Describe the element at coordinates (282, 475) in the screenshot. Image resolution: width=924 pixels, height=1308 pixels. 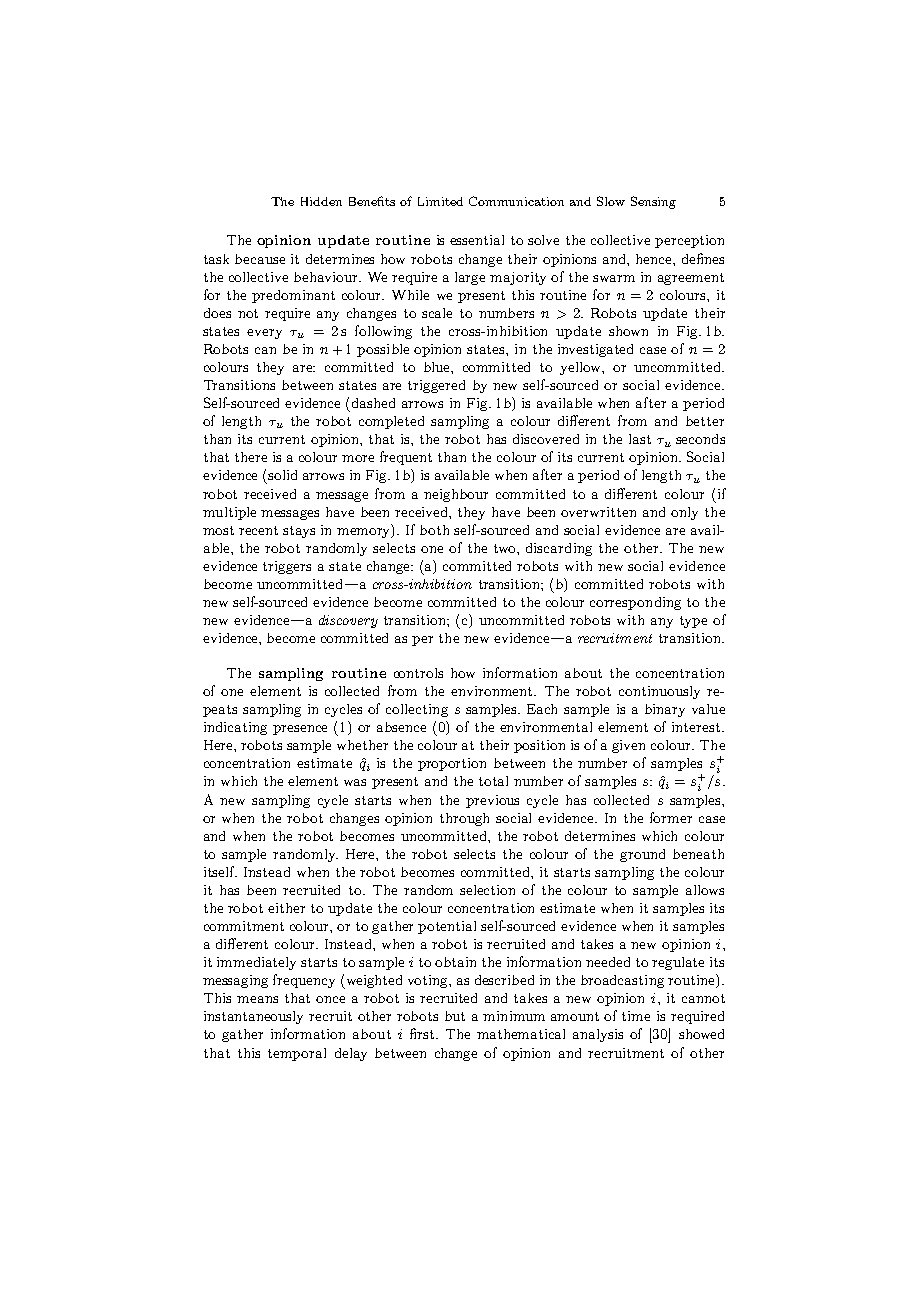
I see `solid` at that location.
